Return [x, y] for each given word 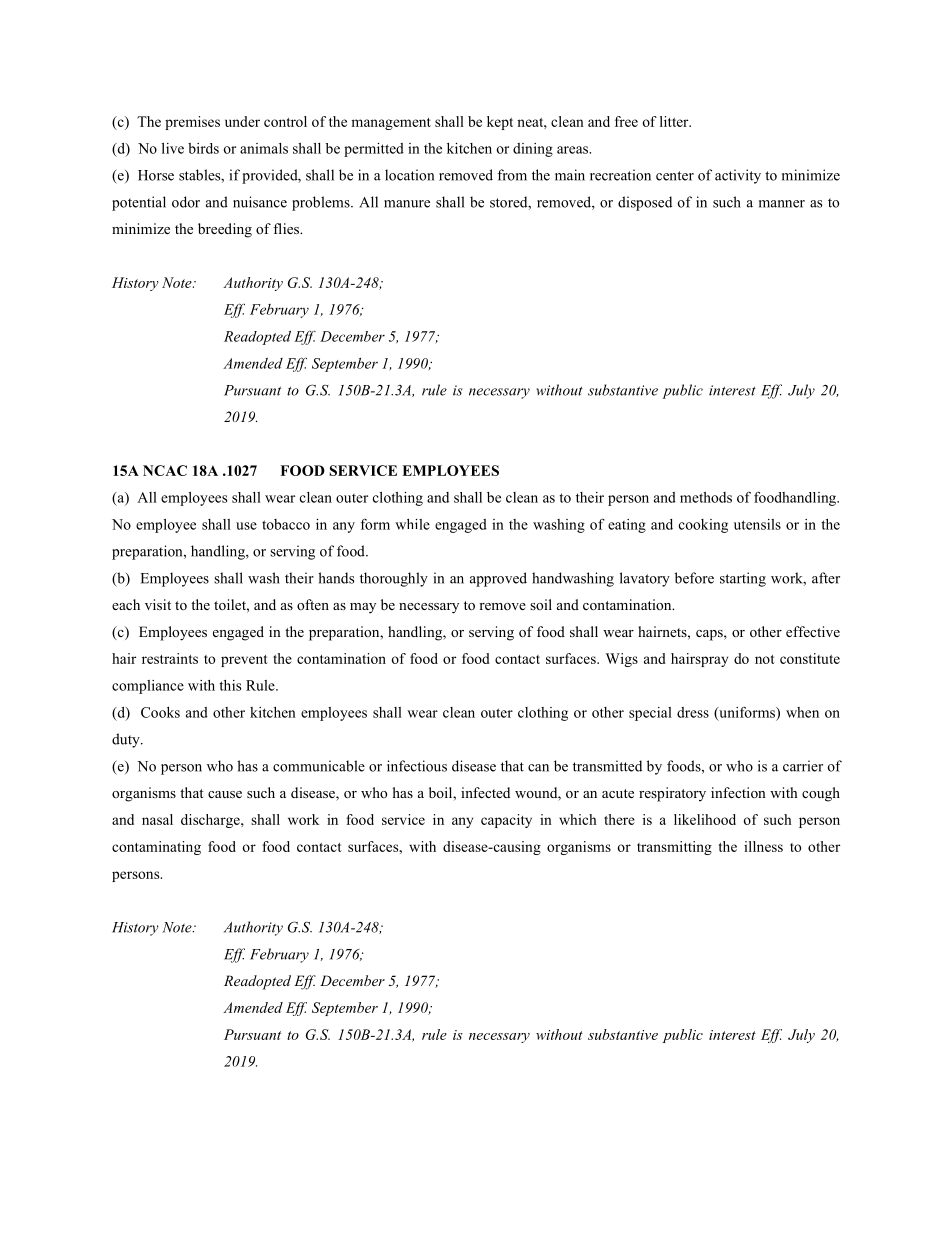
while [412, 524]
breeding [225, 230]
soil [541, 604]
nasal [157, 819]
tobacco [286, 524]
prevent [244, 661]
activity [738, 176]
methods [706, 497]
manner [782, 204]
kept [500, 123]
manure [407, 204]
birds [203, 148]
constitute [810, 658]
